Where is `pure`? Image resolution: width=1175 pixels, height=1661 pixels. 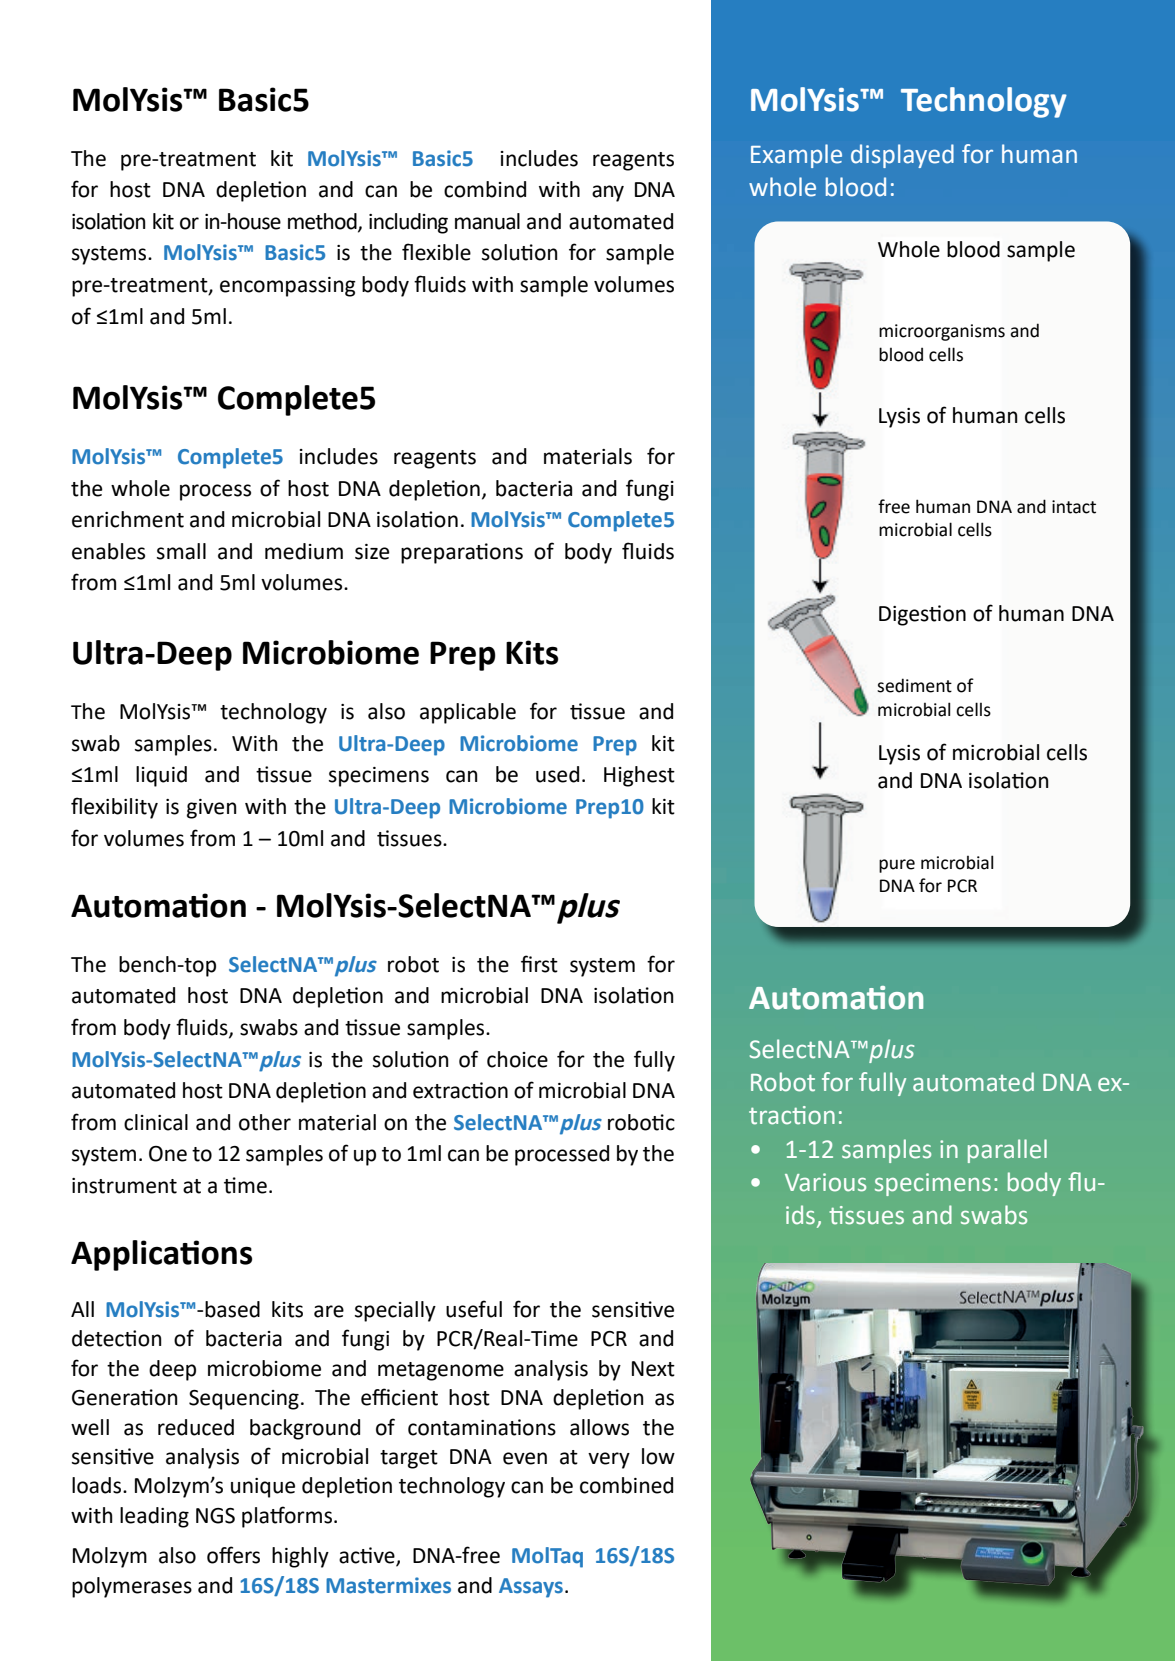
pure is located at coordinates (897, 866).
